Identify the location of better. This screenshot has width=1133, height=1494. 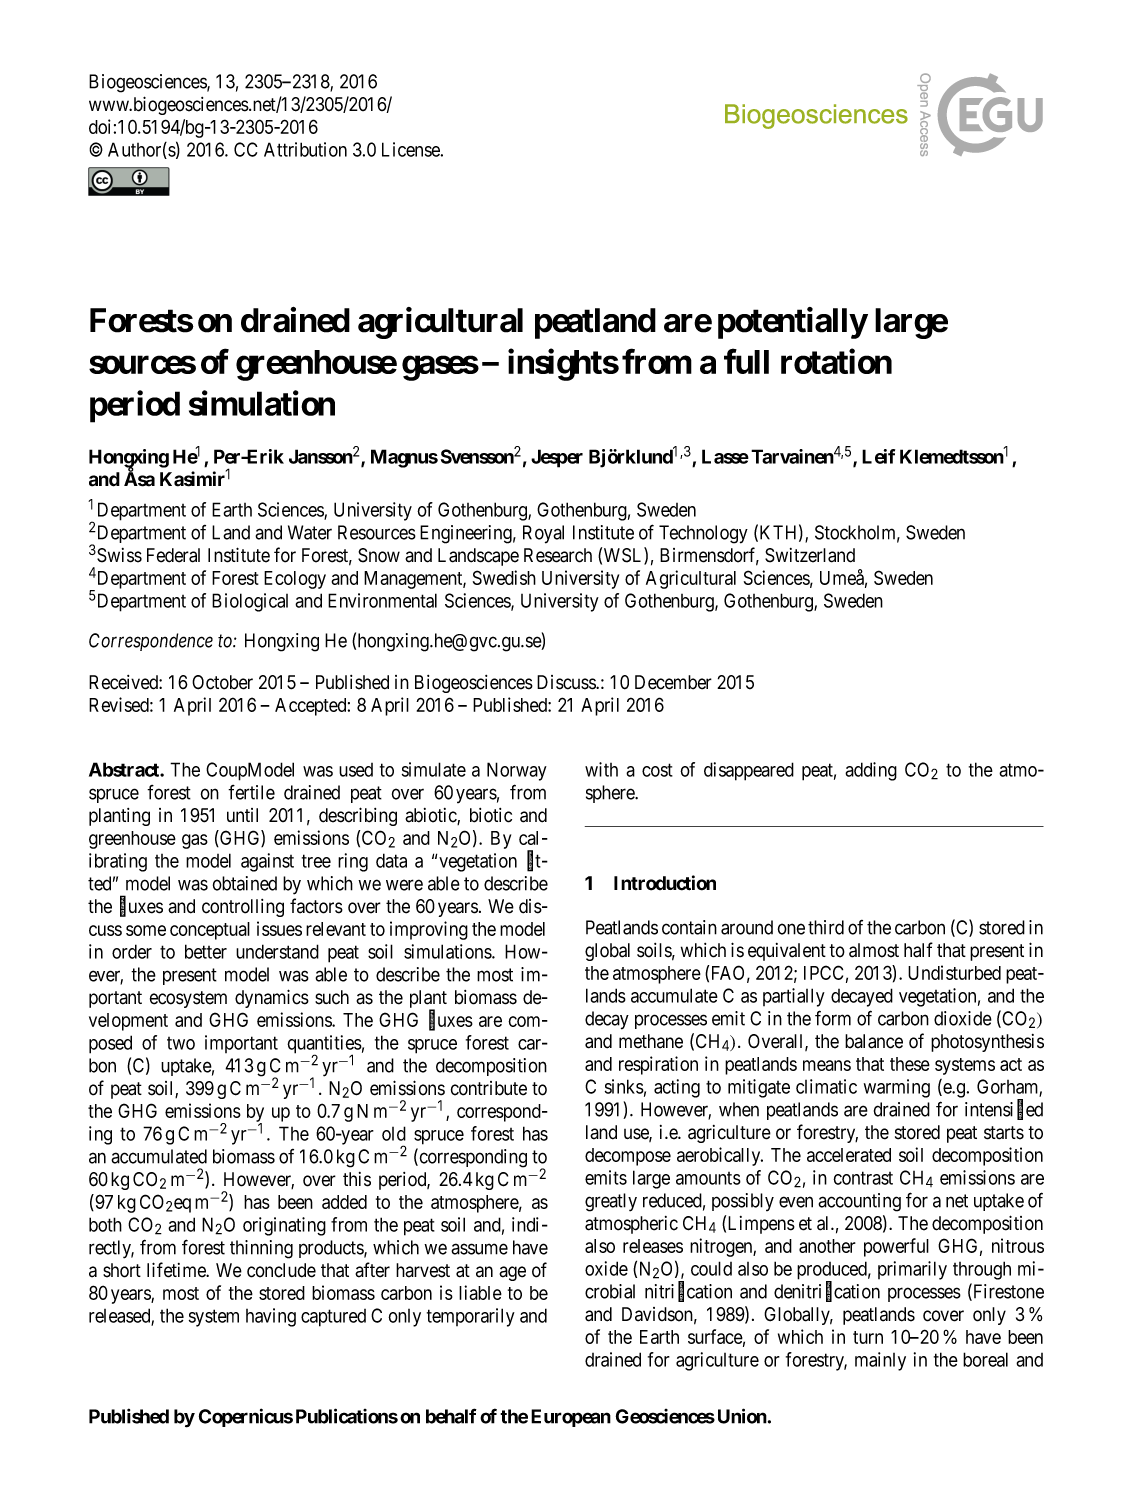
(206, 951).
